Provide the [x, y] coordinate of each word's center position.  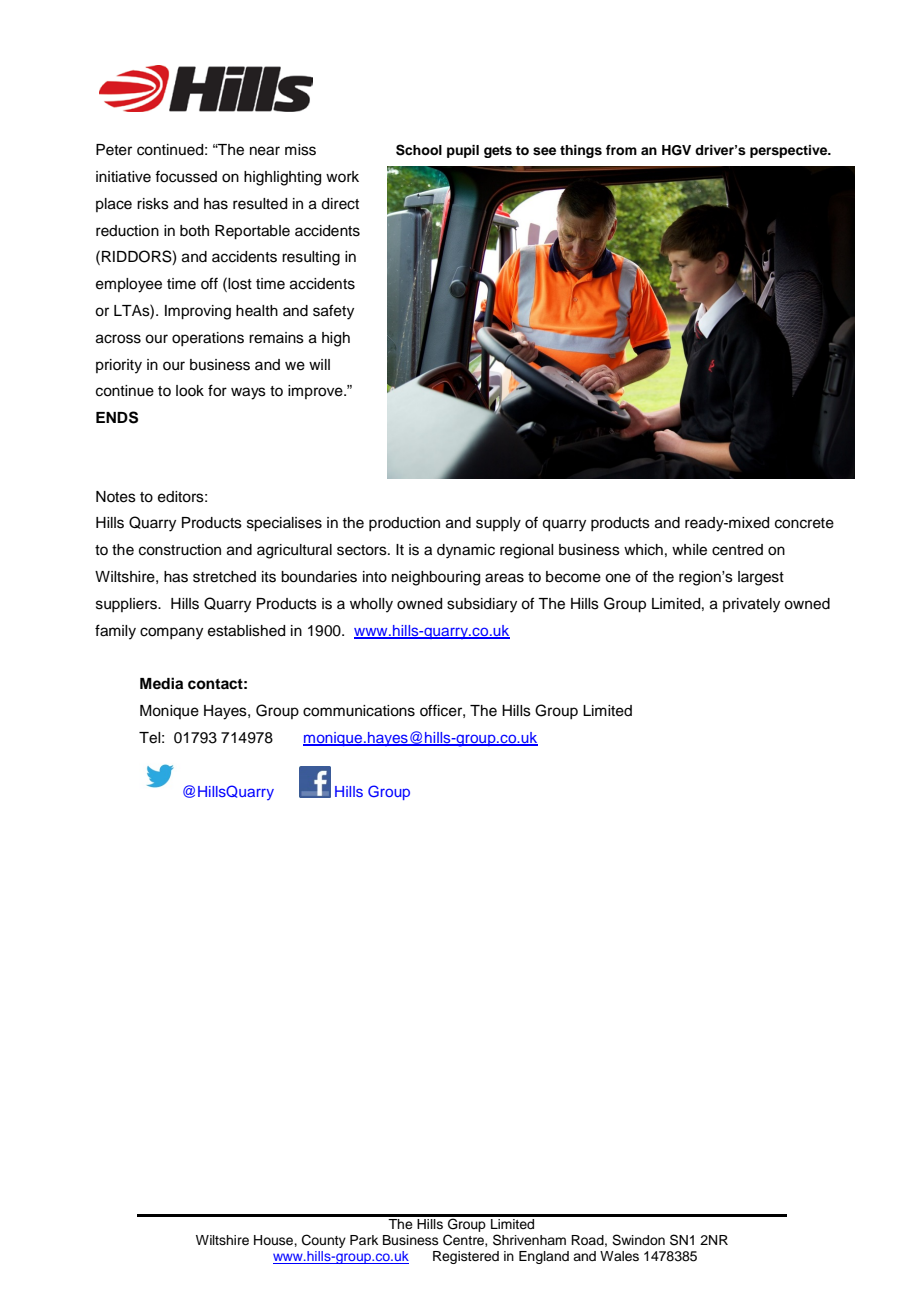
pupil [463, 151]
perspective [790, 151]
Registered [466, 1257]
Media [161, 683]
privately [751, 605]
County [324, 1241]
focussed [186, 176]
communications [359, 711]
